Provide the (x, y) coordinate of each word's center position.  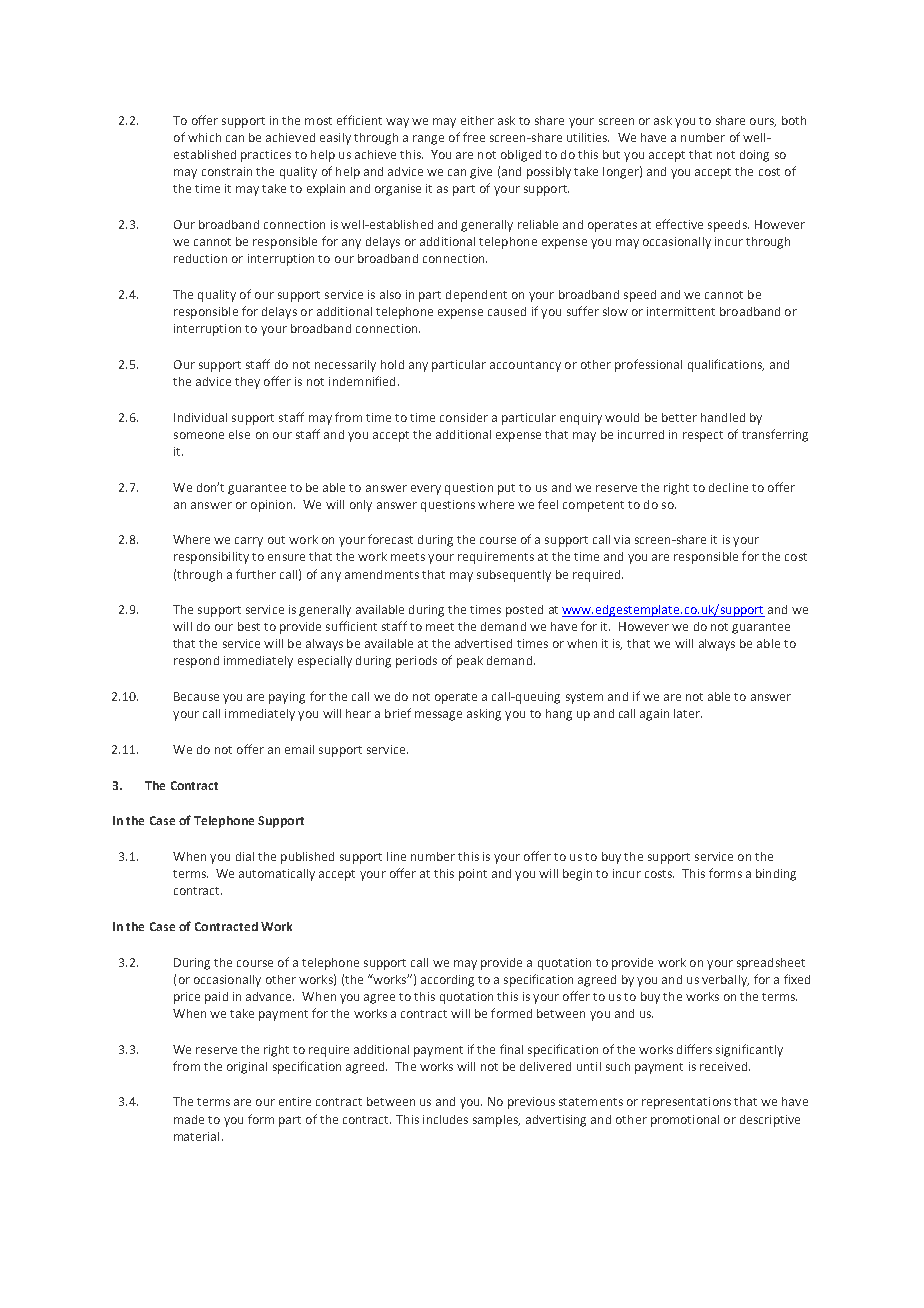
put (506, 489)
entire (295, 1101)
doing (754, 156)
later (688, 713)
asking (484, 715)
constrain (227, 171)
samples (496, 1121)
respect (703, 436)
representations (686, 1103)
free (474, 137)
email (299, 749)
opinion (273, 506)
